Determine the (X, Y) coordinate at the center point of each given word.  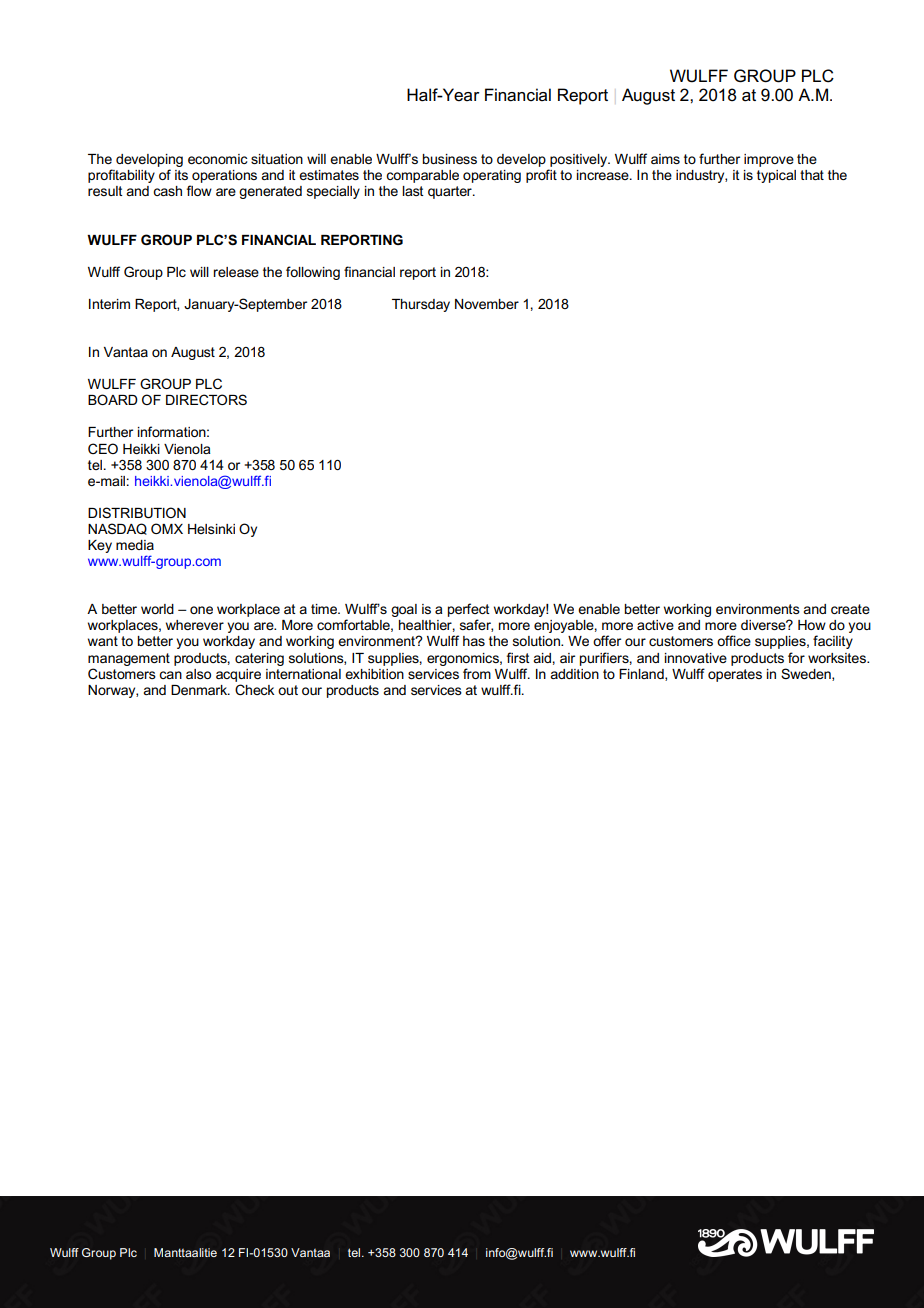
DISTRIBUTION (137, 512)
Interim (109, 304)
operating (492, 176)
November (487, 304)
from (477, 673)
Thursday (421, 305)
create (850, 609)
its (181, 175)
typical (776, 176)
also (198, 674)
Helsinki (211, 529)
